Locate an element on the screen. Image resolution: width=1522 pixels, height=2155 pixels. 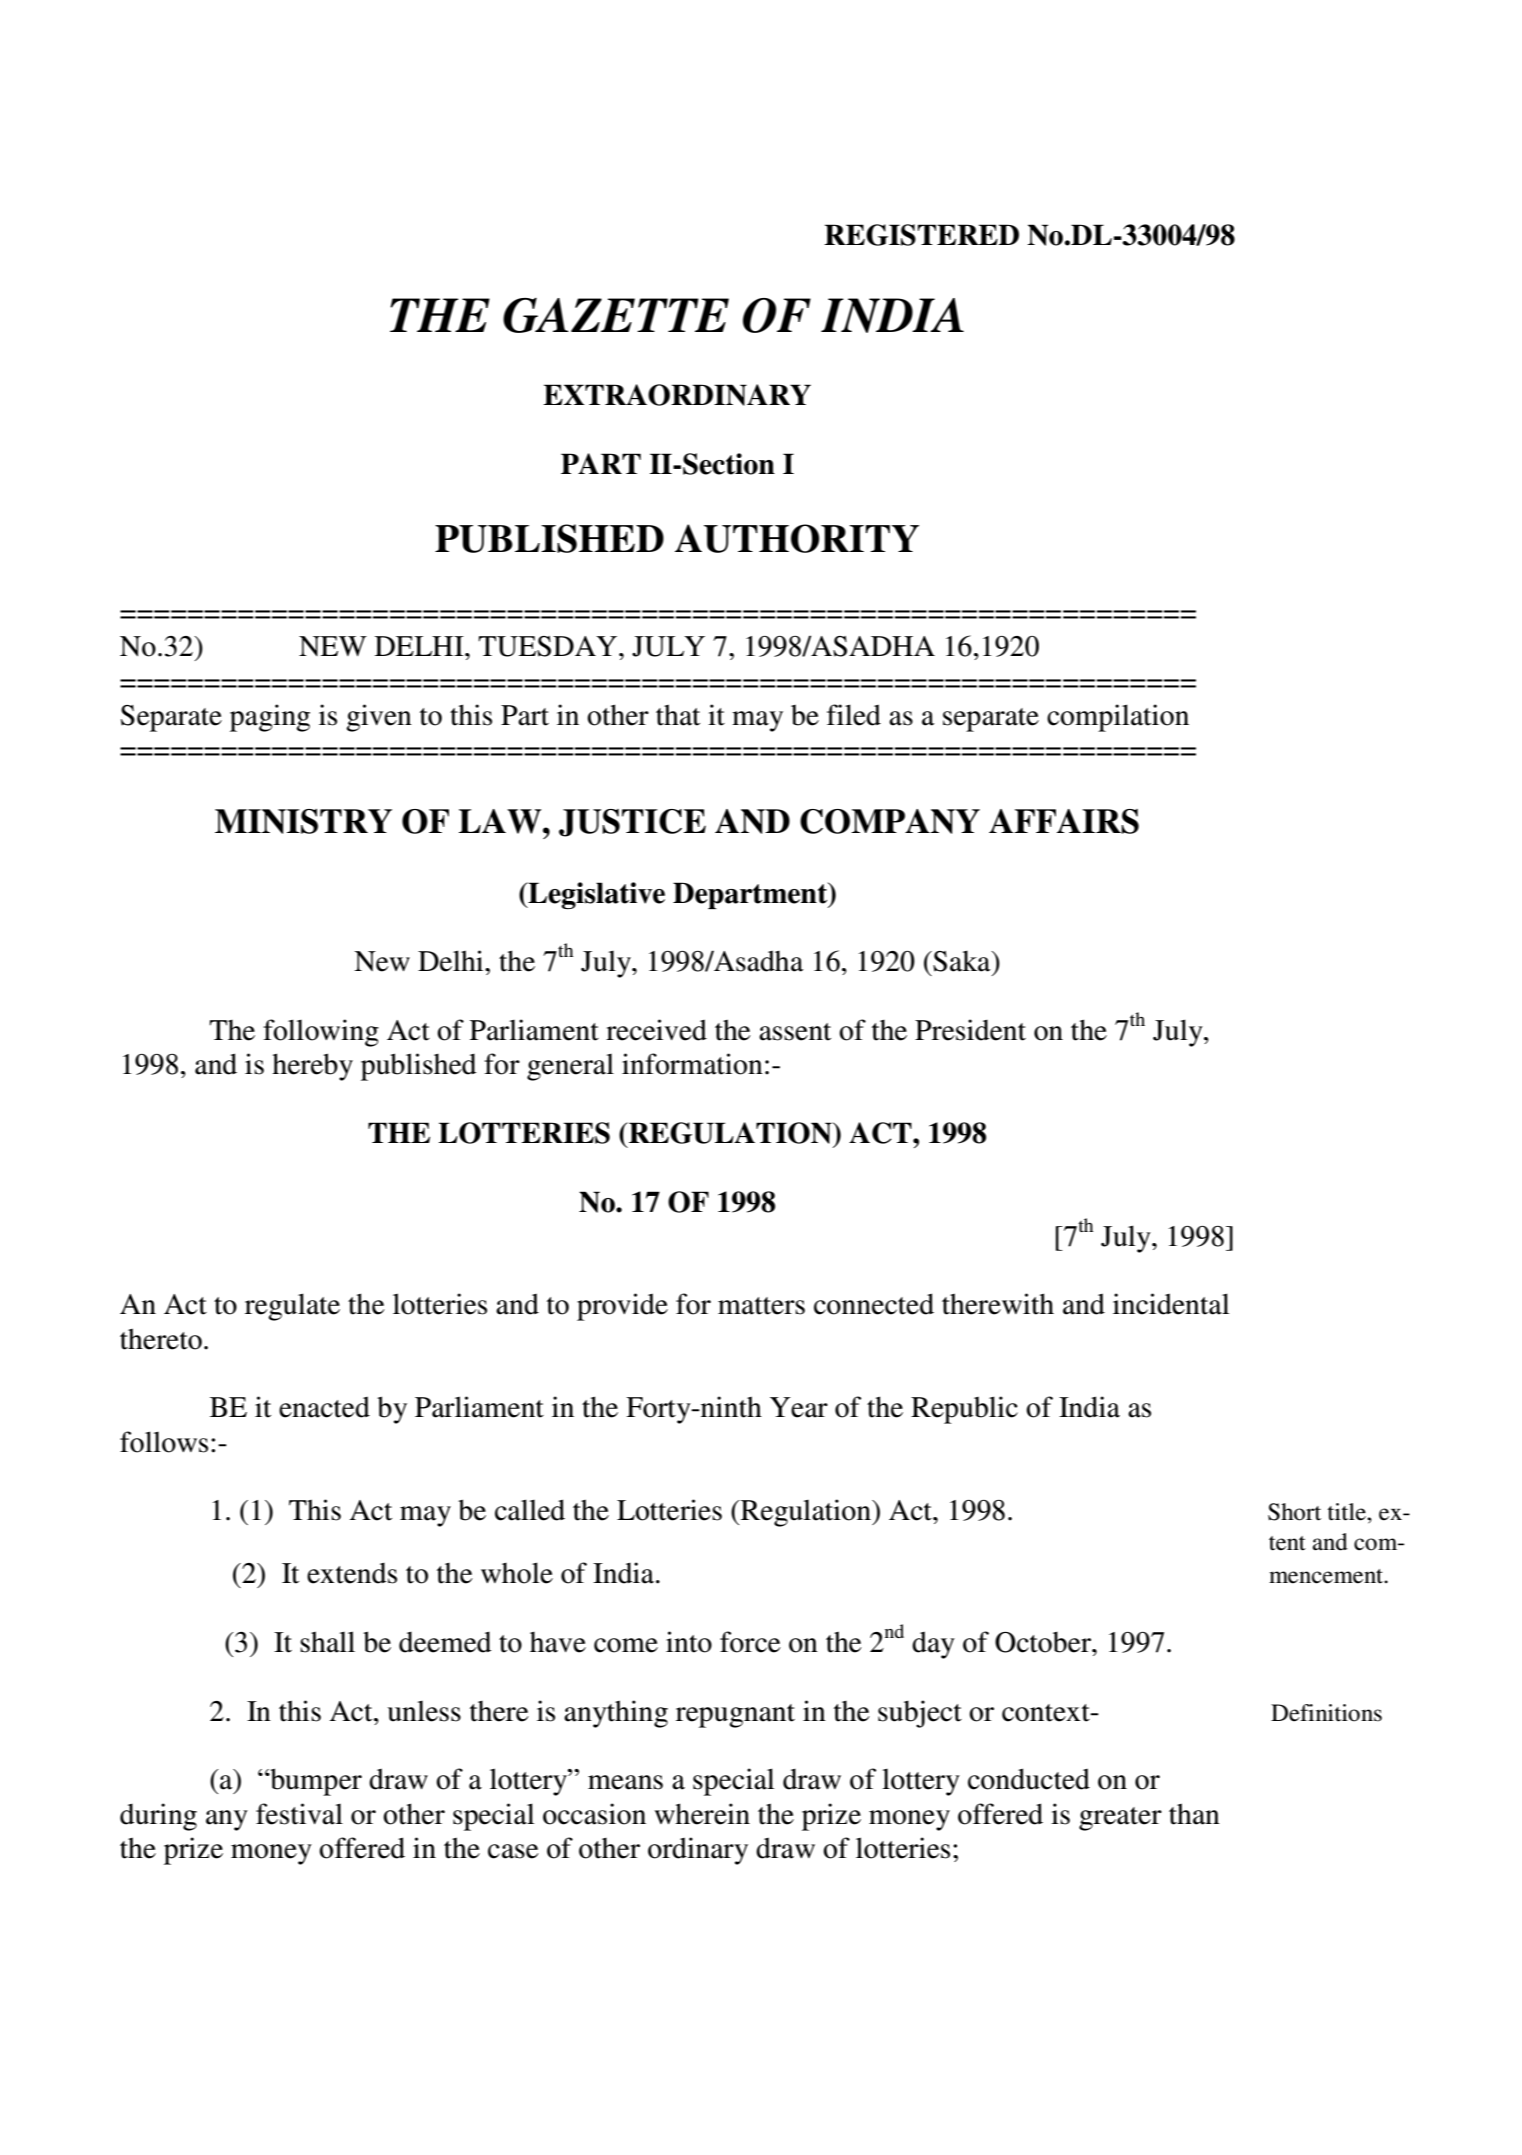
compilation is located at coordinates (1118, 718).
